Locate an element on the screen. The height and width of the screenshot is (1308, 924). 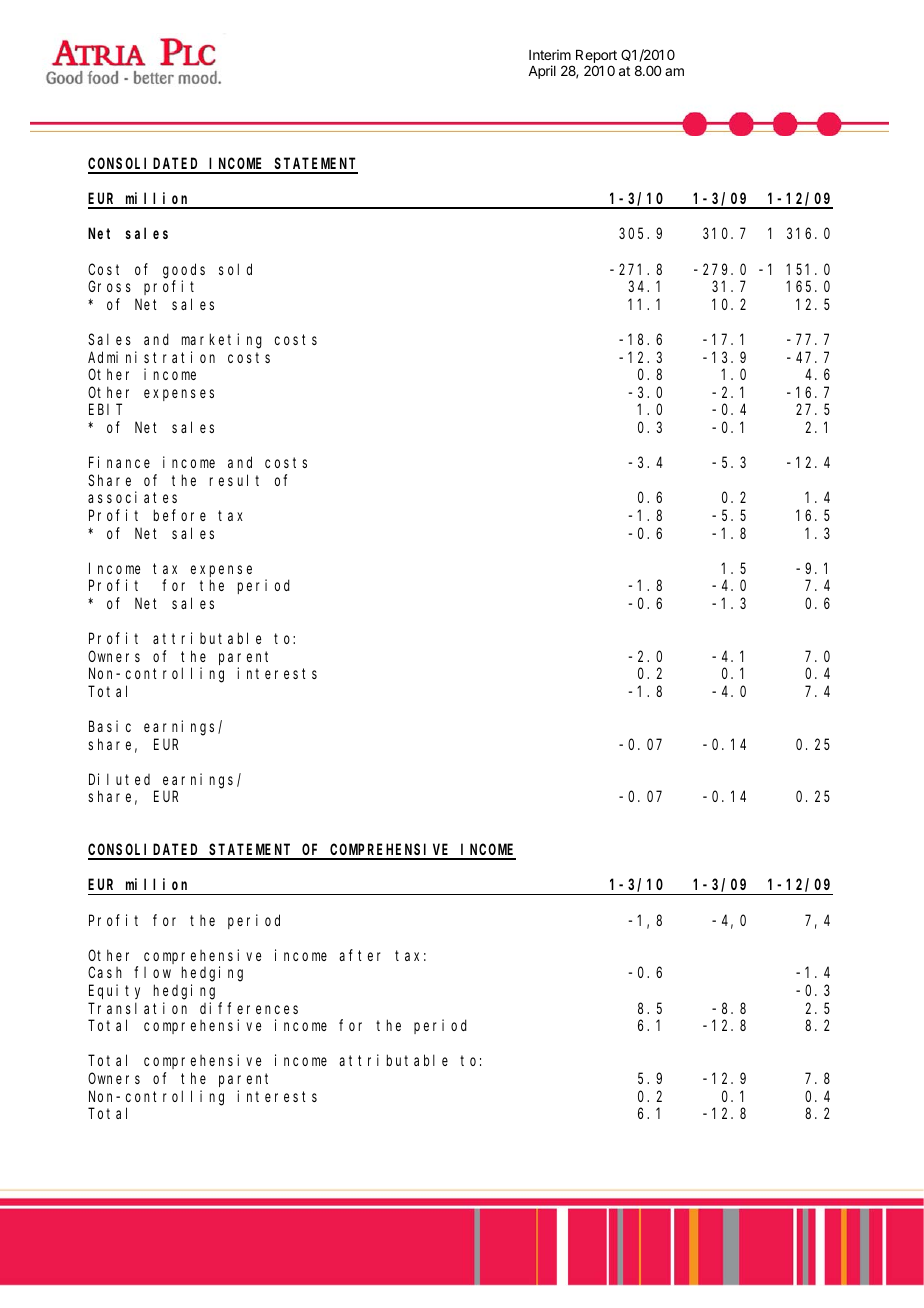
April is located at coordinates (542, 72).
